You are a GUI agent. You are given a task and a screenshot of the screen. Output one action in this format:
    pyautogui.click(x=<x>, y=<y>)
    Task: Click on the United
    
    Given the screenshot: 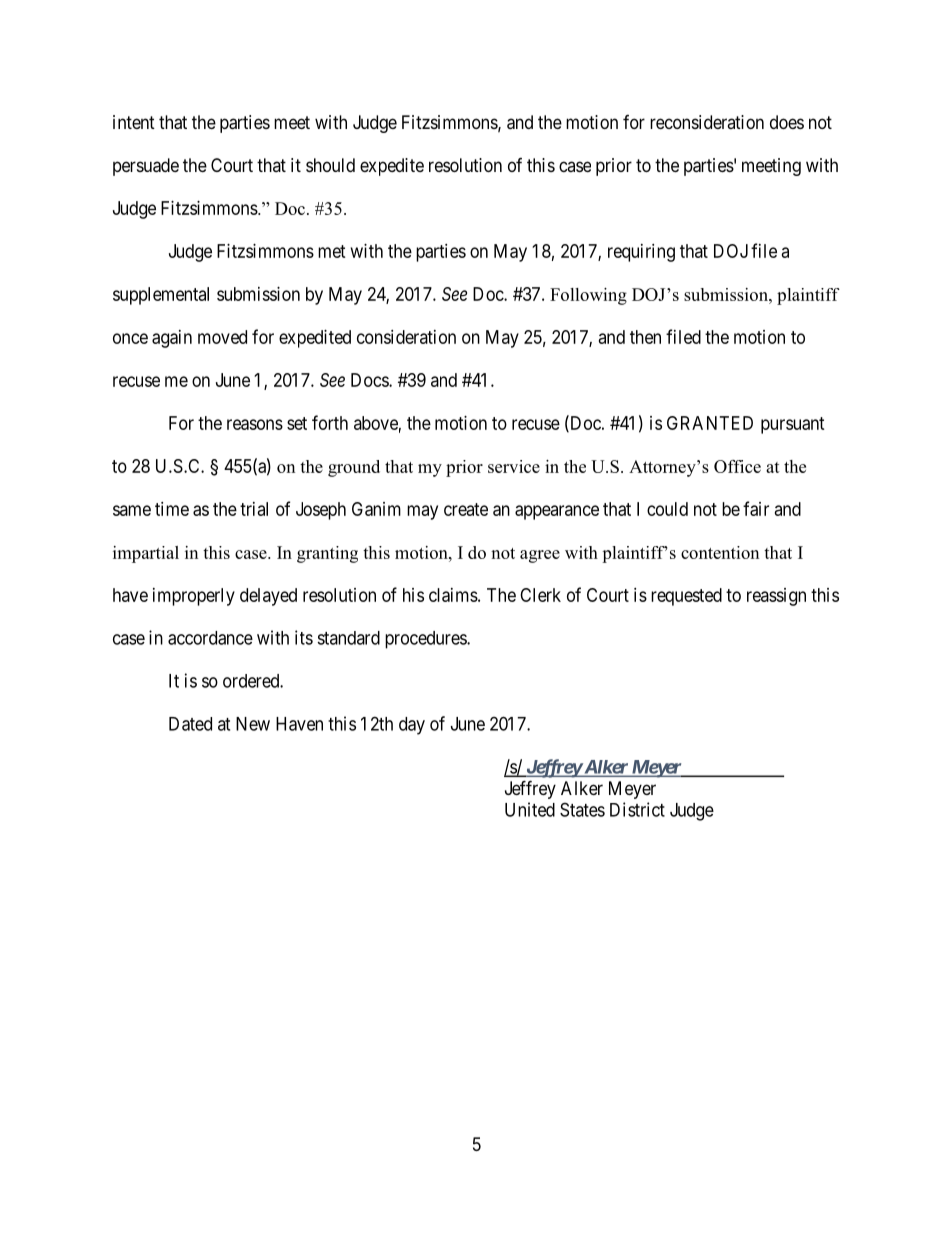 What is the action you would take?
    pyautogui.click(x=530, y=809)
